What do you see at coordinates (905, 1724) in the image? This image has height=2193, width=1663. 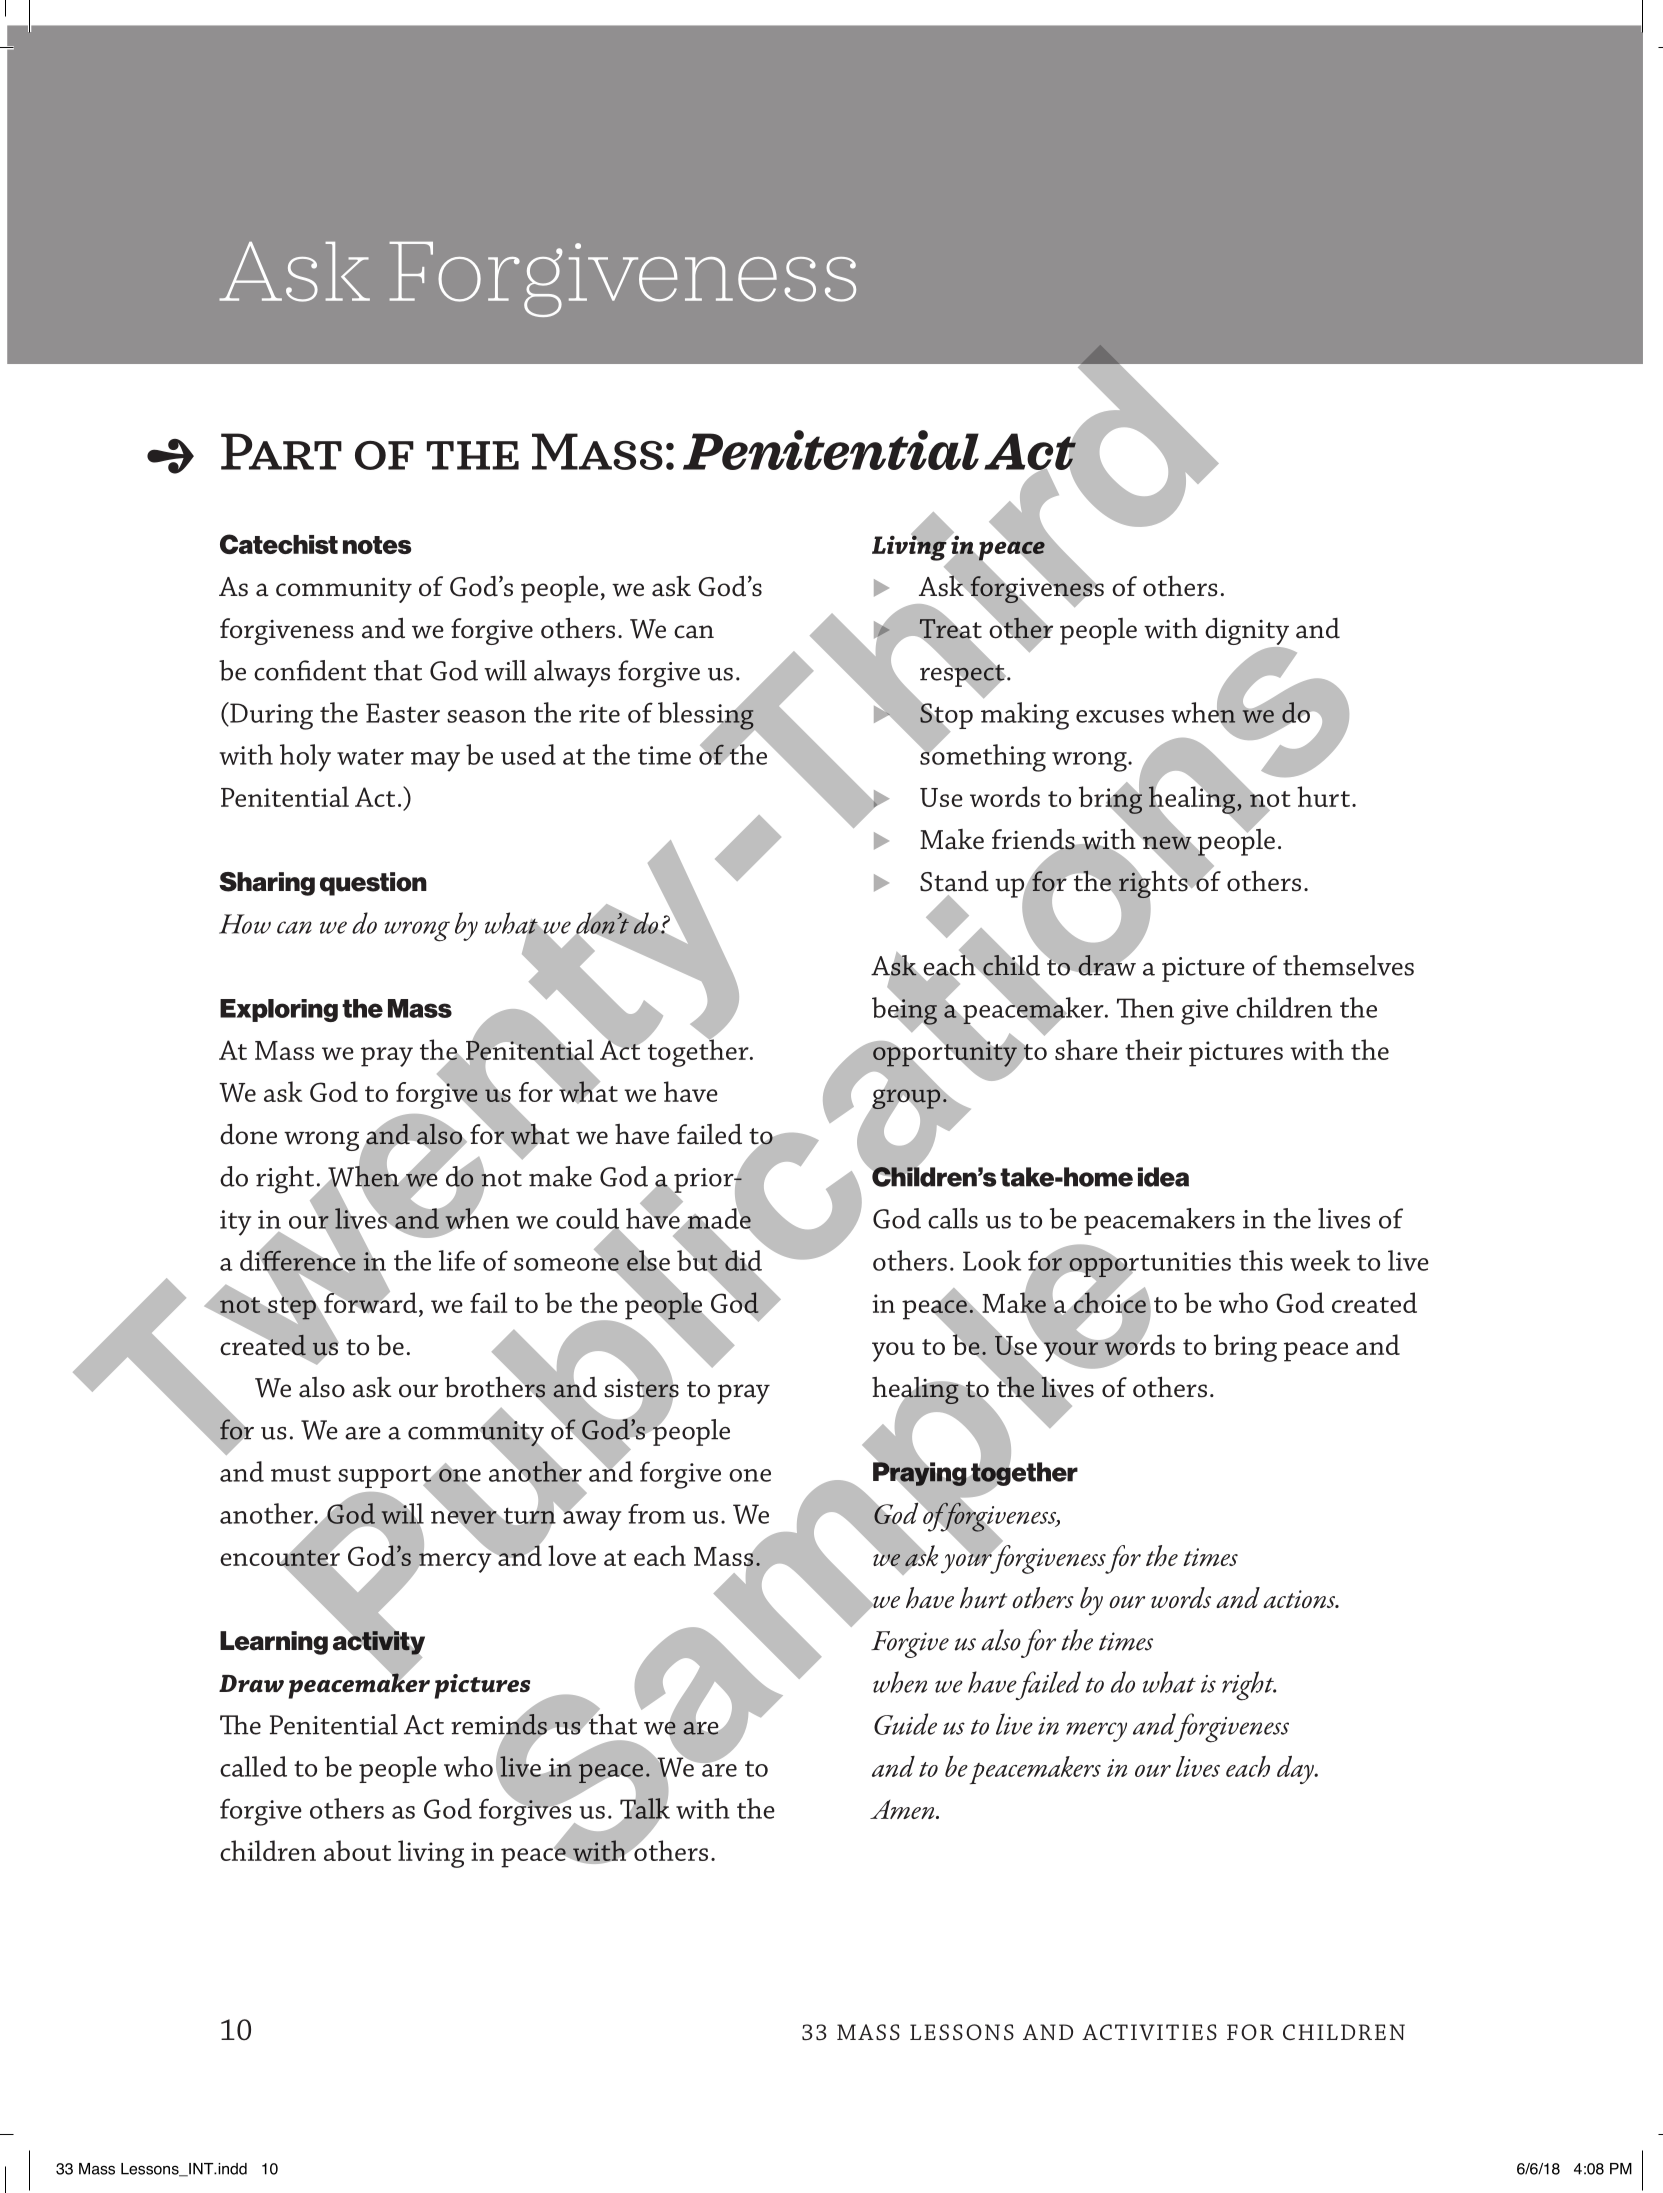 I see `Guide` at bounding box center [905, 1724].
